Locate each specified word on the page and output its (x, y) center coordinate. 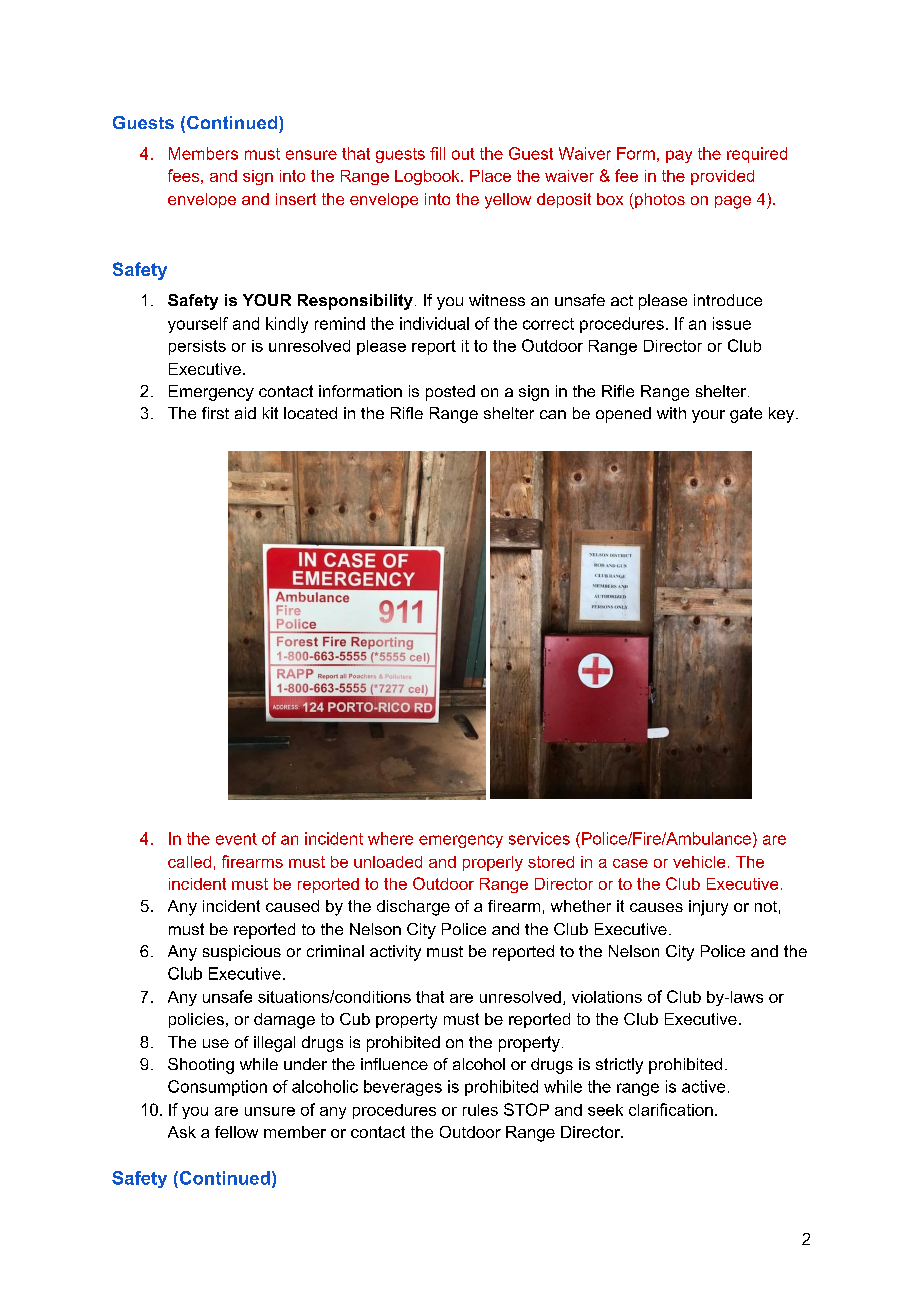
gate (746, 415)
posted (450, 393)
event (236, 839)
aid (245, 413)
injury (708, 908)
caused (292, 906)
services (539, 838)
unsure (270, 1111)
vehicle (699, 862)
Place (490, 176)
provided (722, 177)
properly (493, 863)
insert (296, 199)
